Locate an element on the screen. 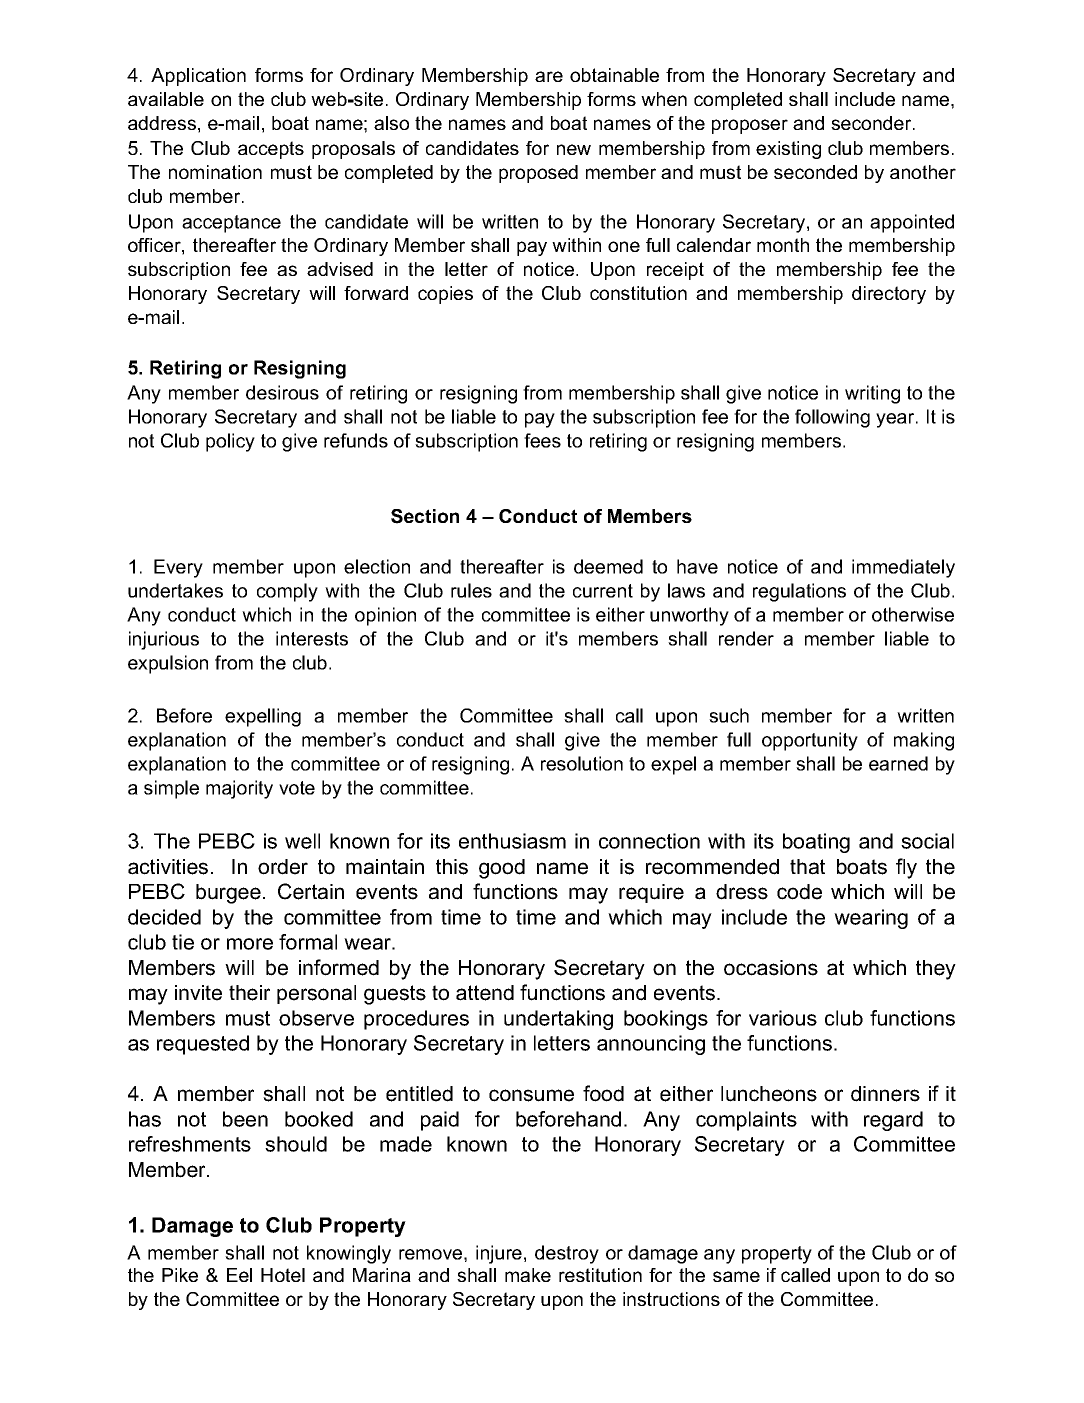 The height and width of the screenshot is (1403, 1084). are is located at coordinates (549, 76).
